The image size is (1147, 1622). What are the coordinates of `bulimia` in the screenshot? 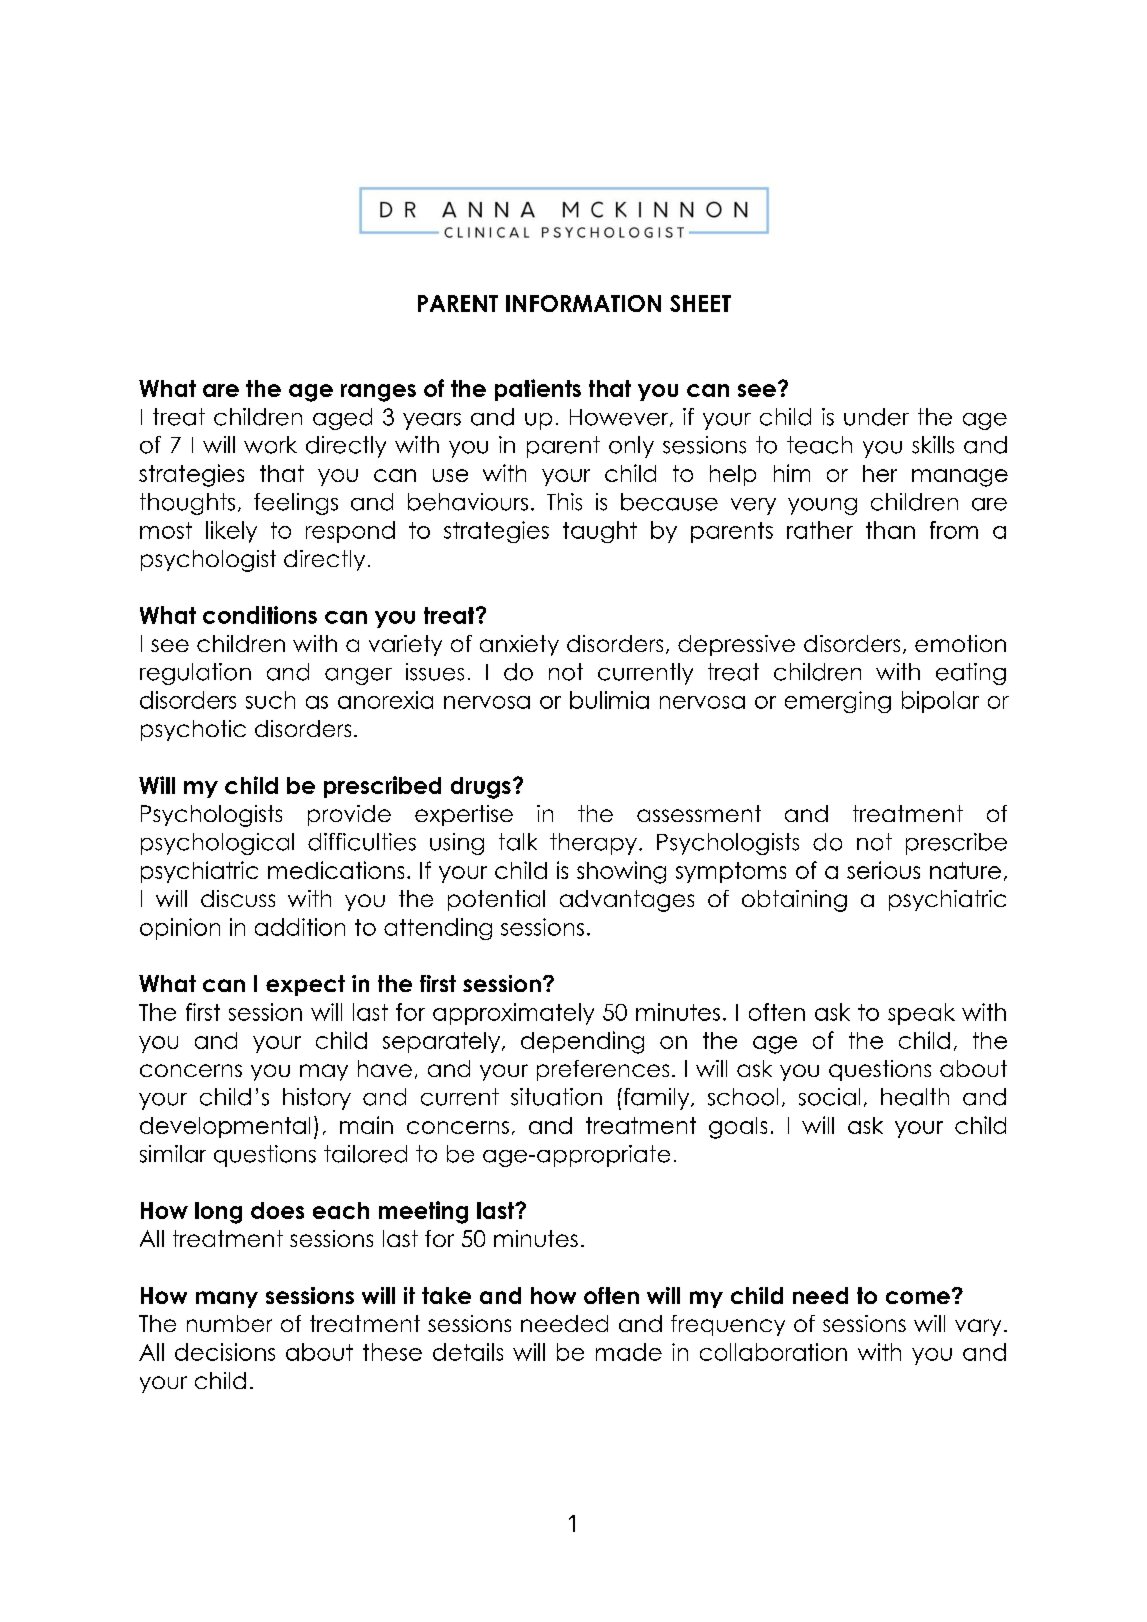 It's located at (609, 700).
